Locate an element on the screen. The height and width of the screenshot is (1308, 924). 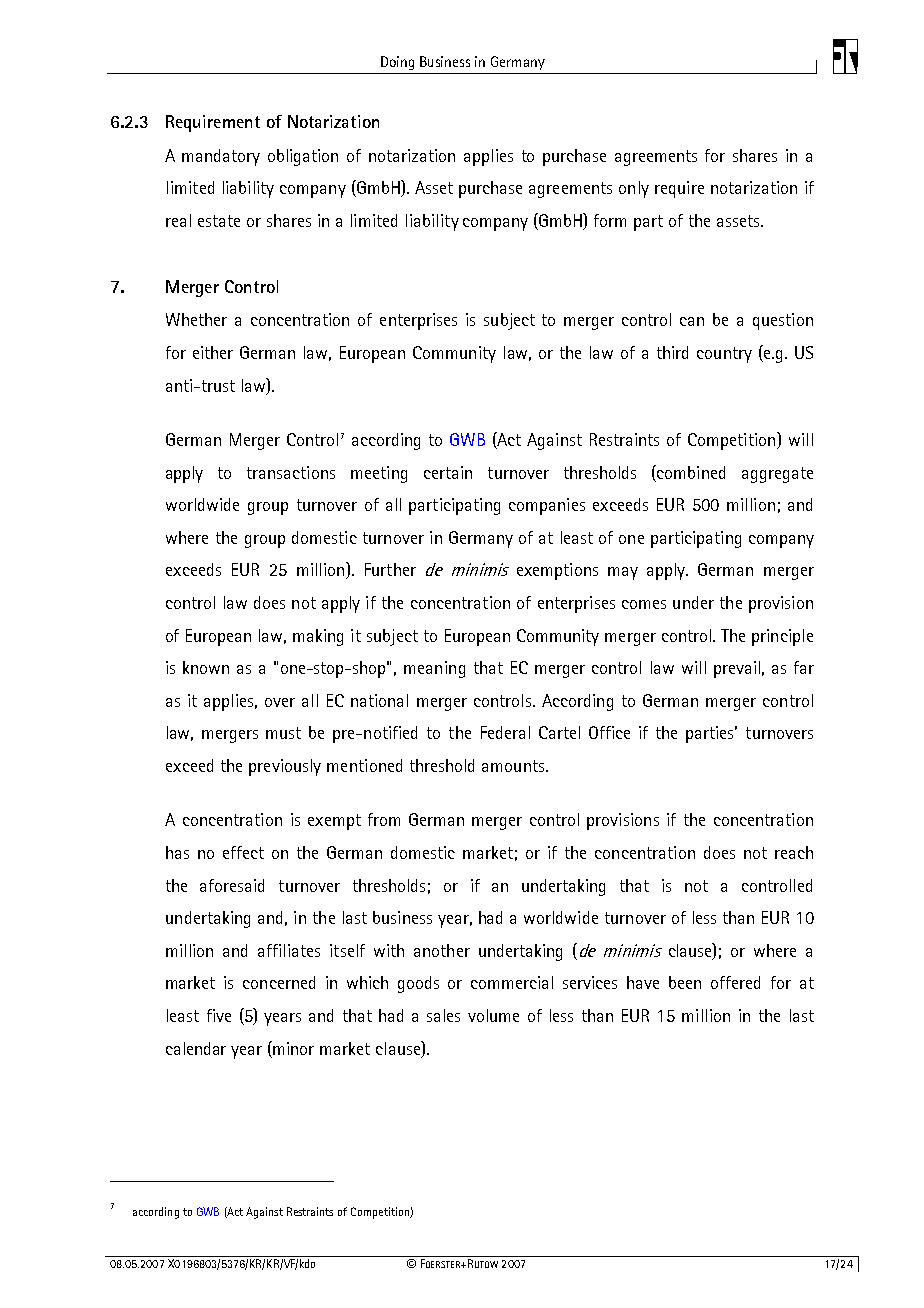
five is located at coordinates (219, 1015).
